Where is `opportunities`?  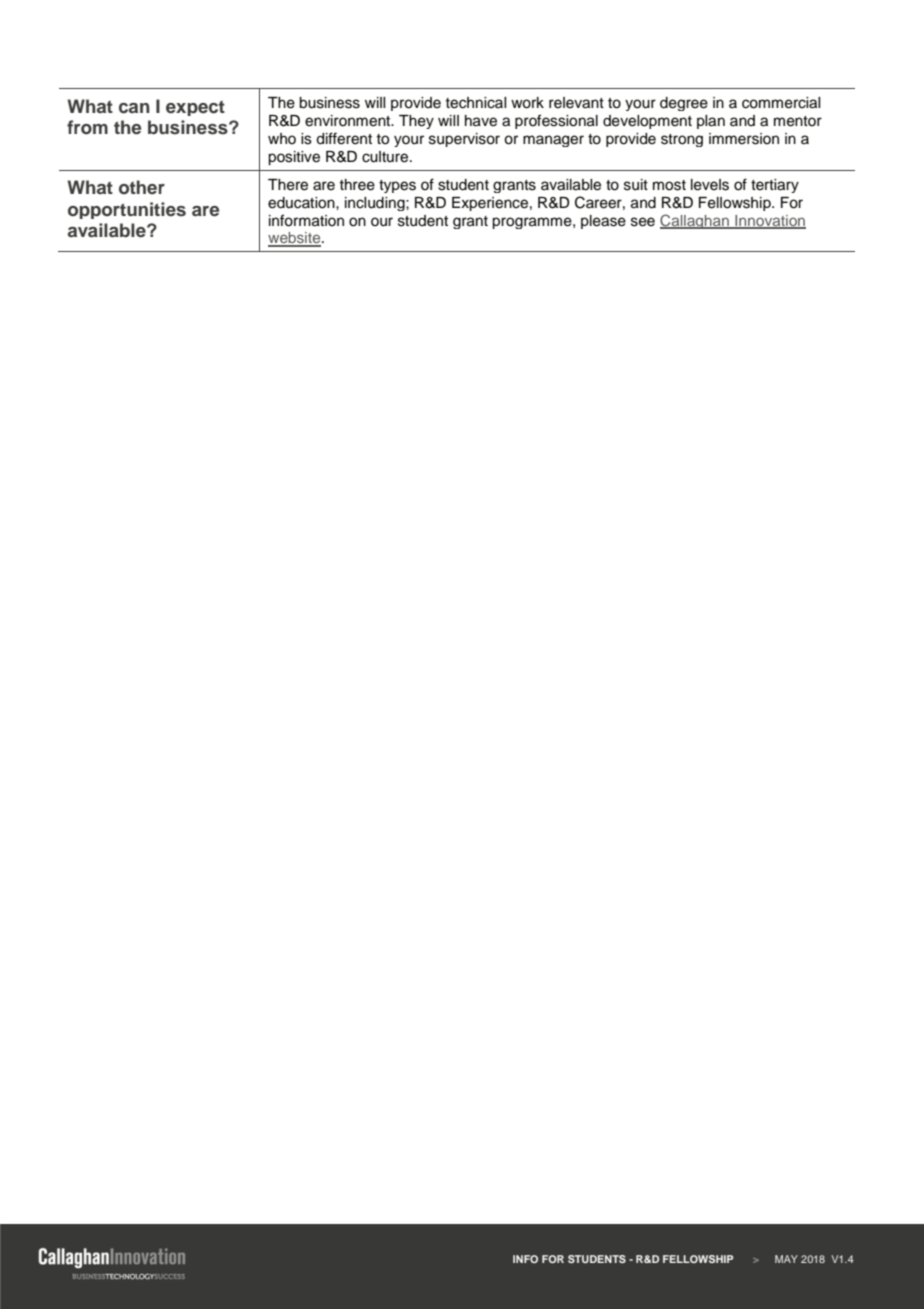
opportunities is located at coordinates (127, 210).
